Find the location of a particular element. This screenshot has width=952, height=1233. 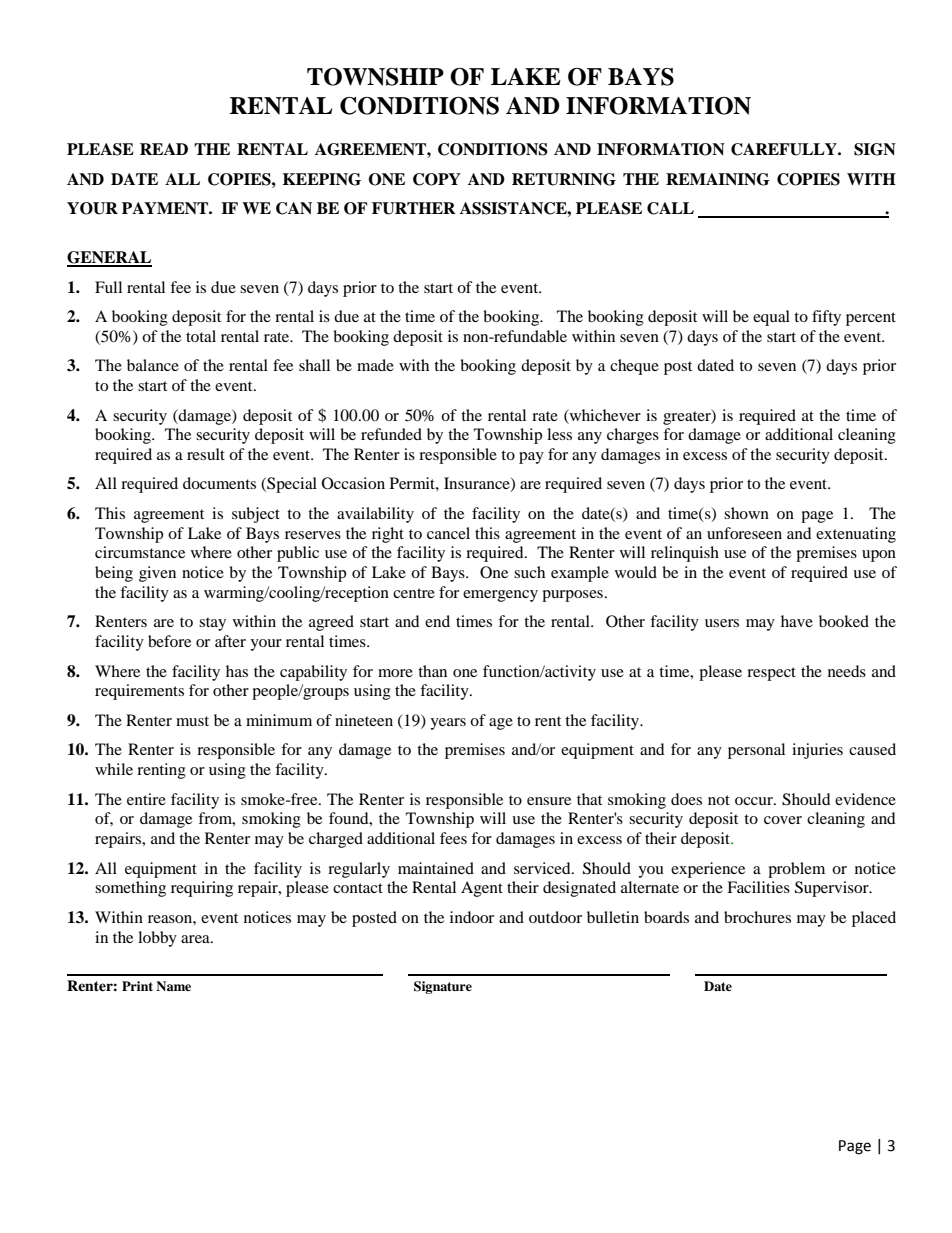

indoor is located at coordinates (472, 917).
